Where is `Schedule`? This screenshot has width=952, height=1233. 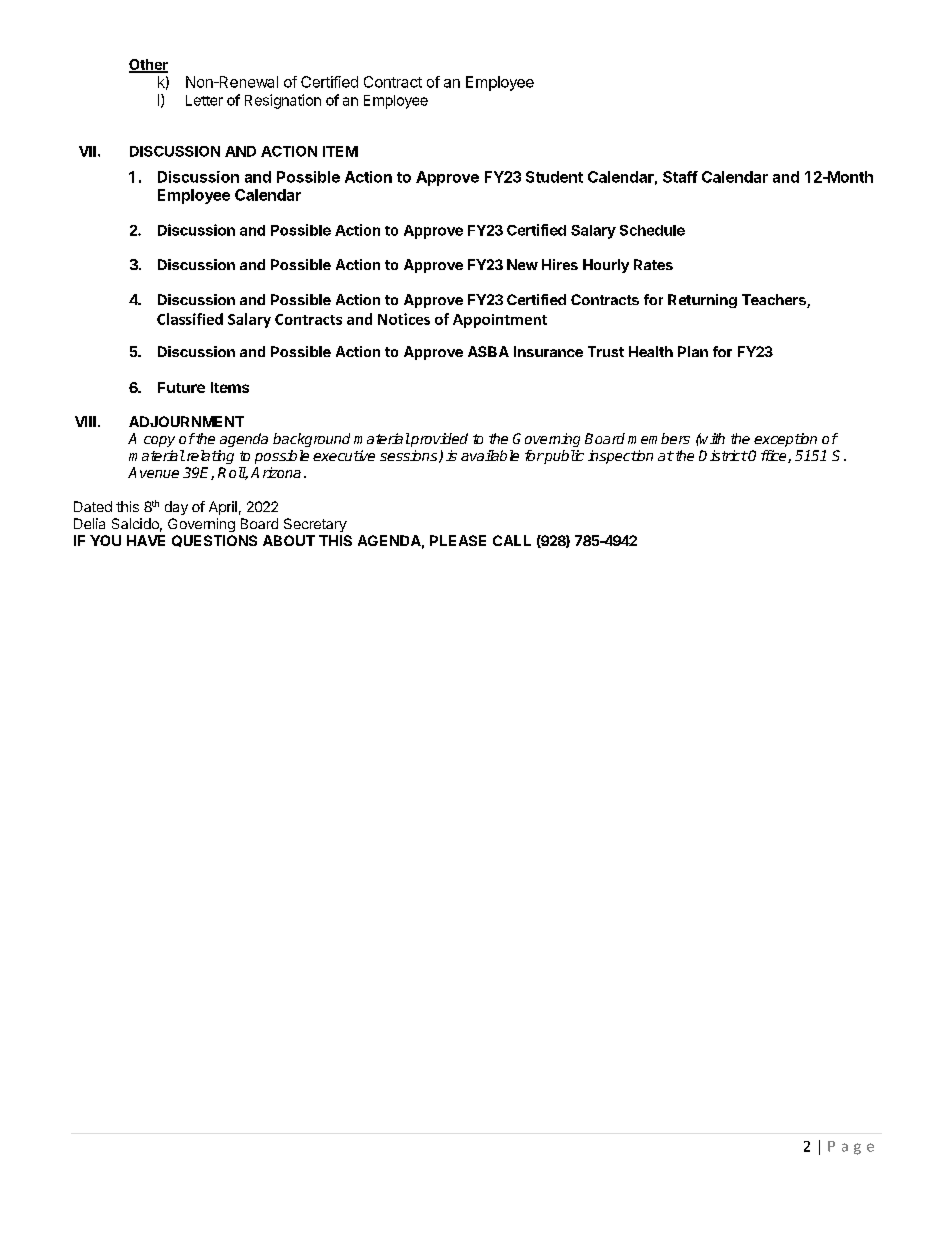 Schedule is located at coordinates (652, 230).
